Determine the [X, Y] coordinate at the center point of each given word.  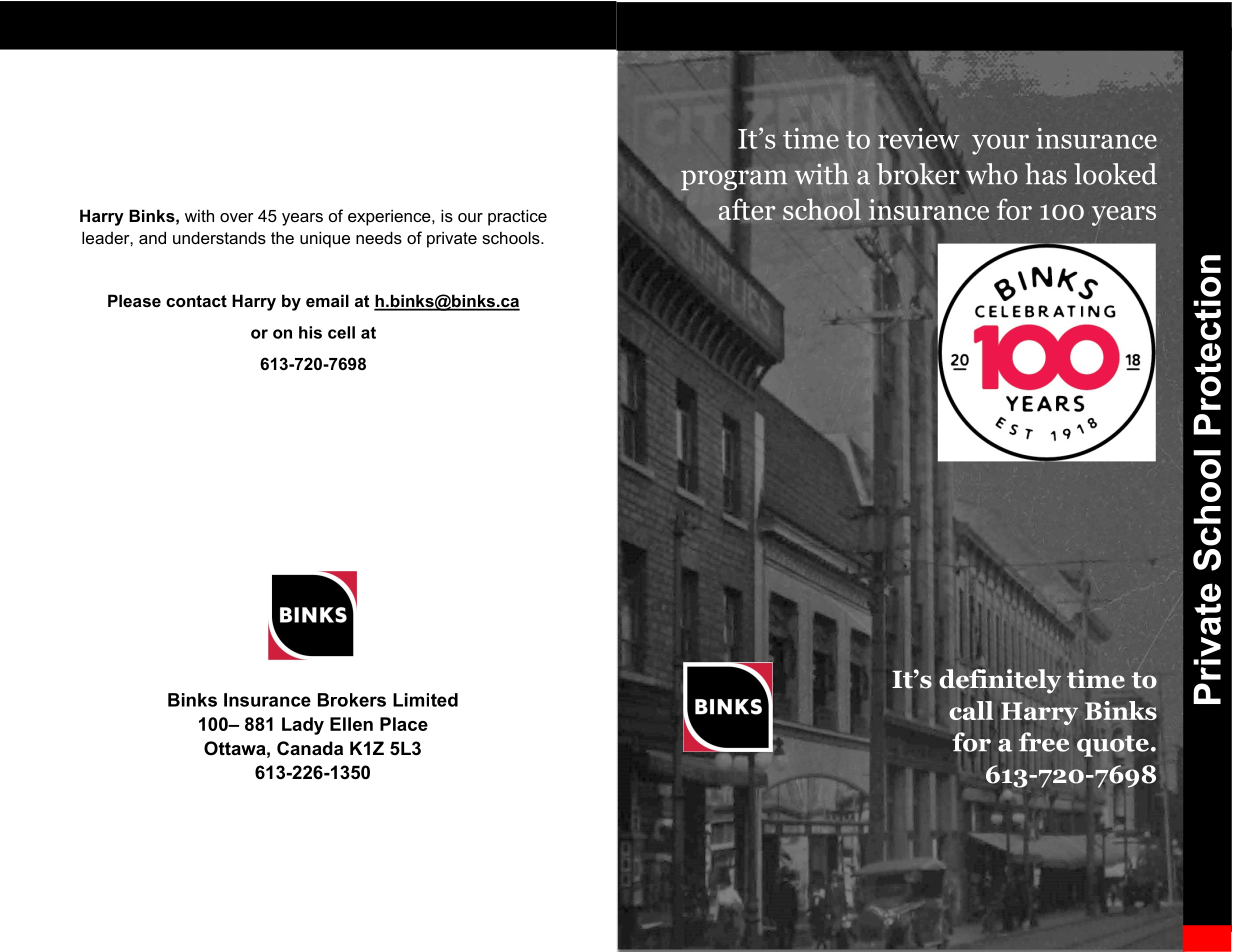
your [1000, 144]
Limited [425, 700]
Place [404, 724]
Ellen [351, 724]
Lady [303, 726]
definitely [1000, 682]
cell [341, 332]
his [310, 332]
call [971, 710]
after [747, 209]
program [734, 180]
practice [517, 217]
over [237, 217]
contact [196, 301]
